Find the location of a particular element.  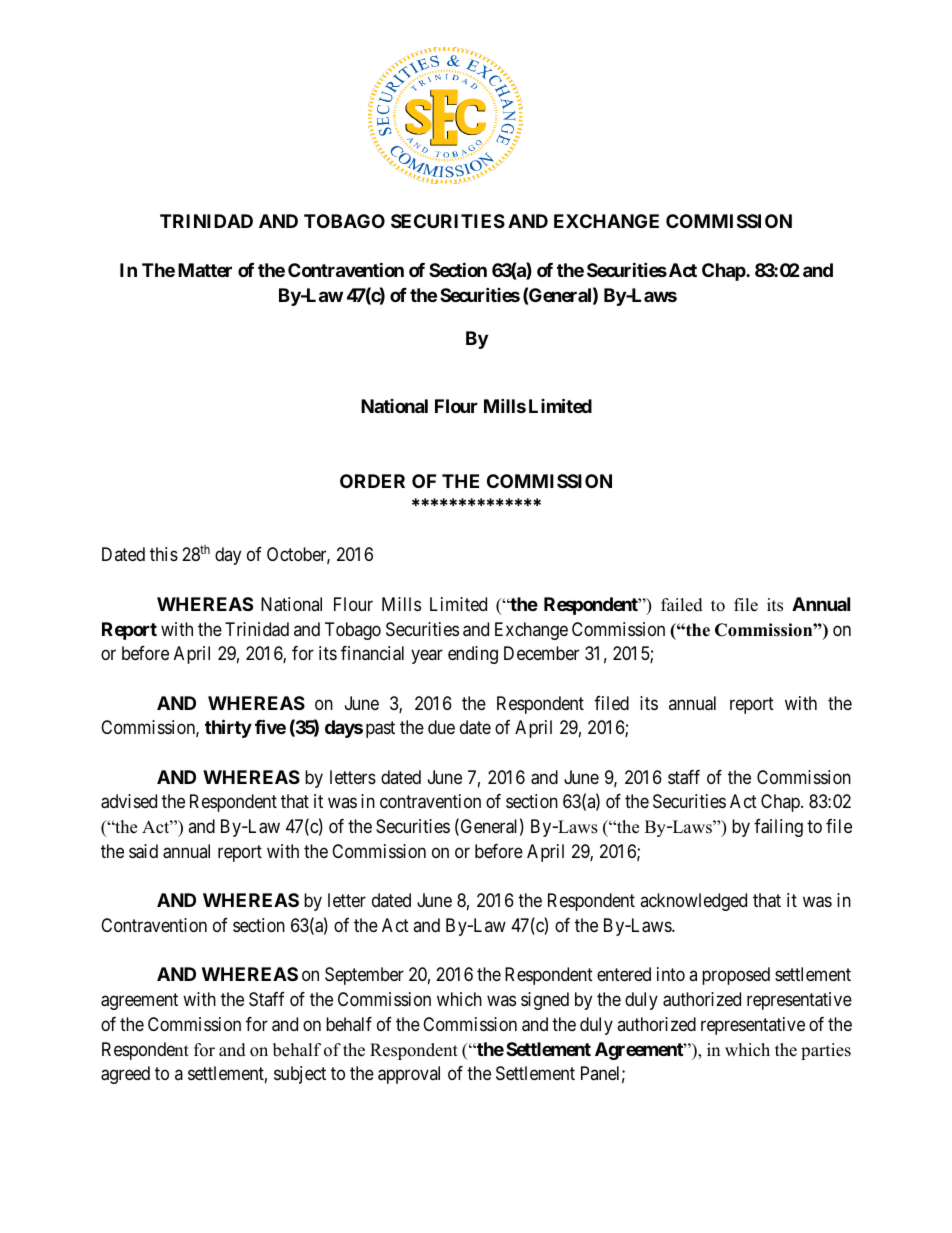

failing is located at coordinates (778, 828).
